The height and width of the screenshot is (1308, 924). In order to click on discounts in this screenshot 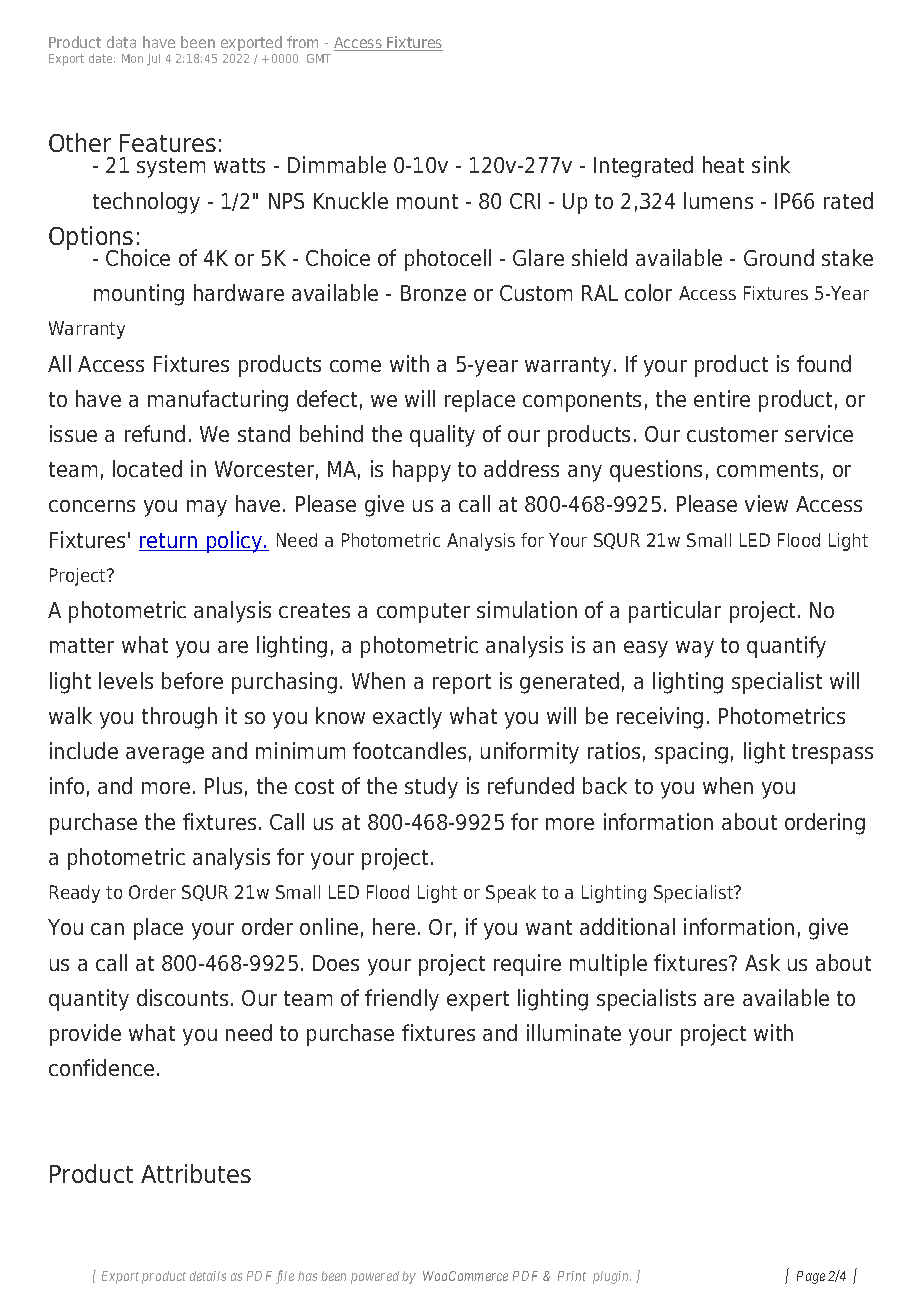, I will do `click(182, 997)`.
